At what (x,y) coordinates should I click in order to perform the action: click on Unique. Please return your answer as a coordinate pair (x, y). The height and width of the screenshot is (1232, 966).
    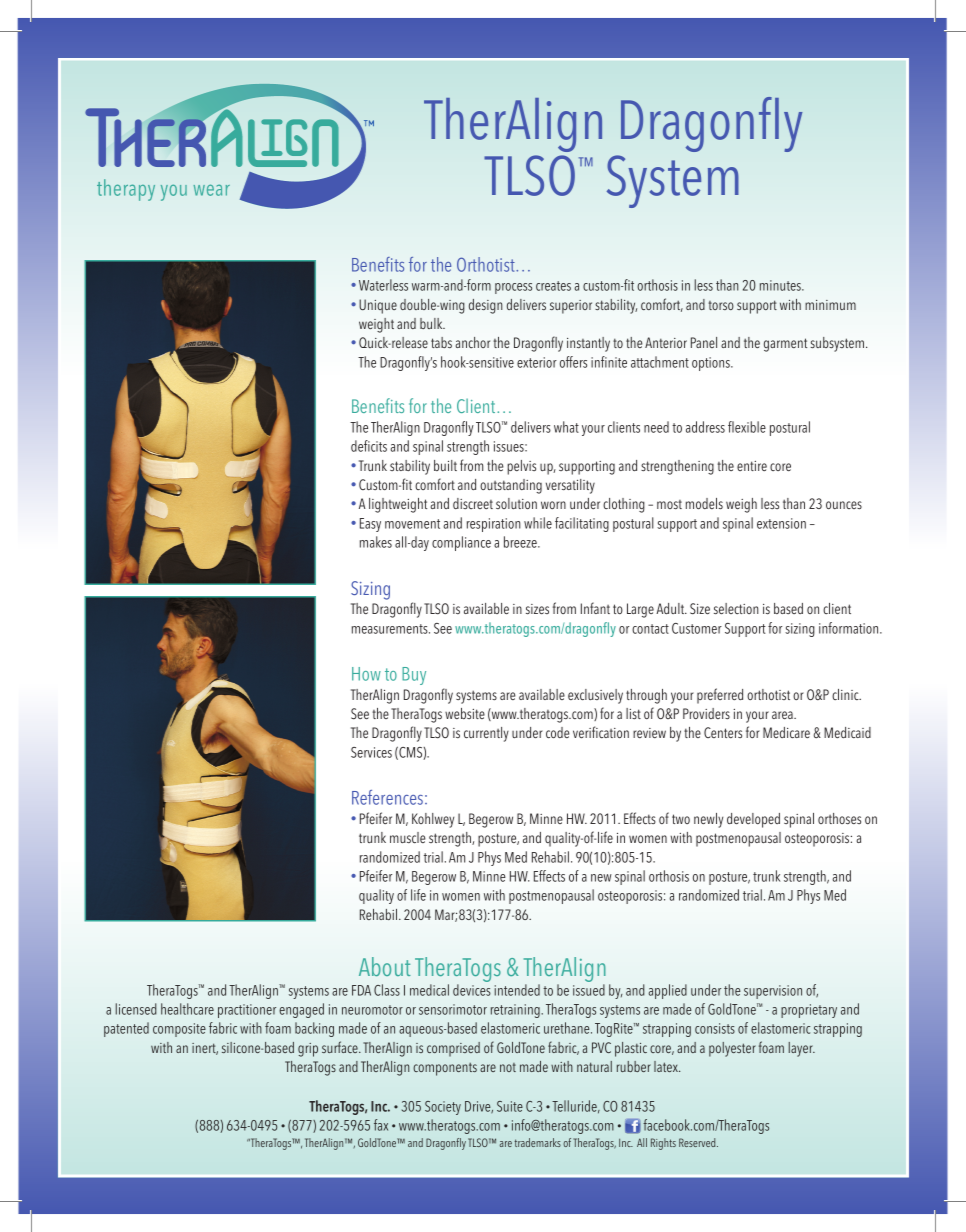
    Looking at the image, I should click on (378, 306).
